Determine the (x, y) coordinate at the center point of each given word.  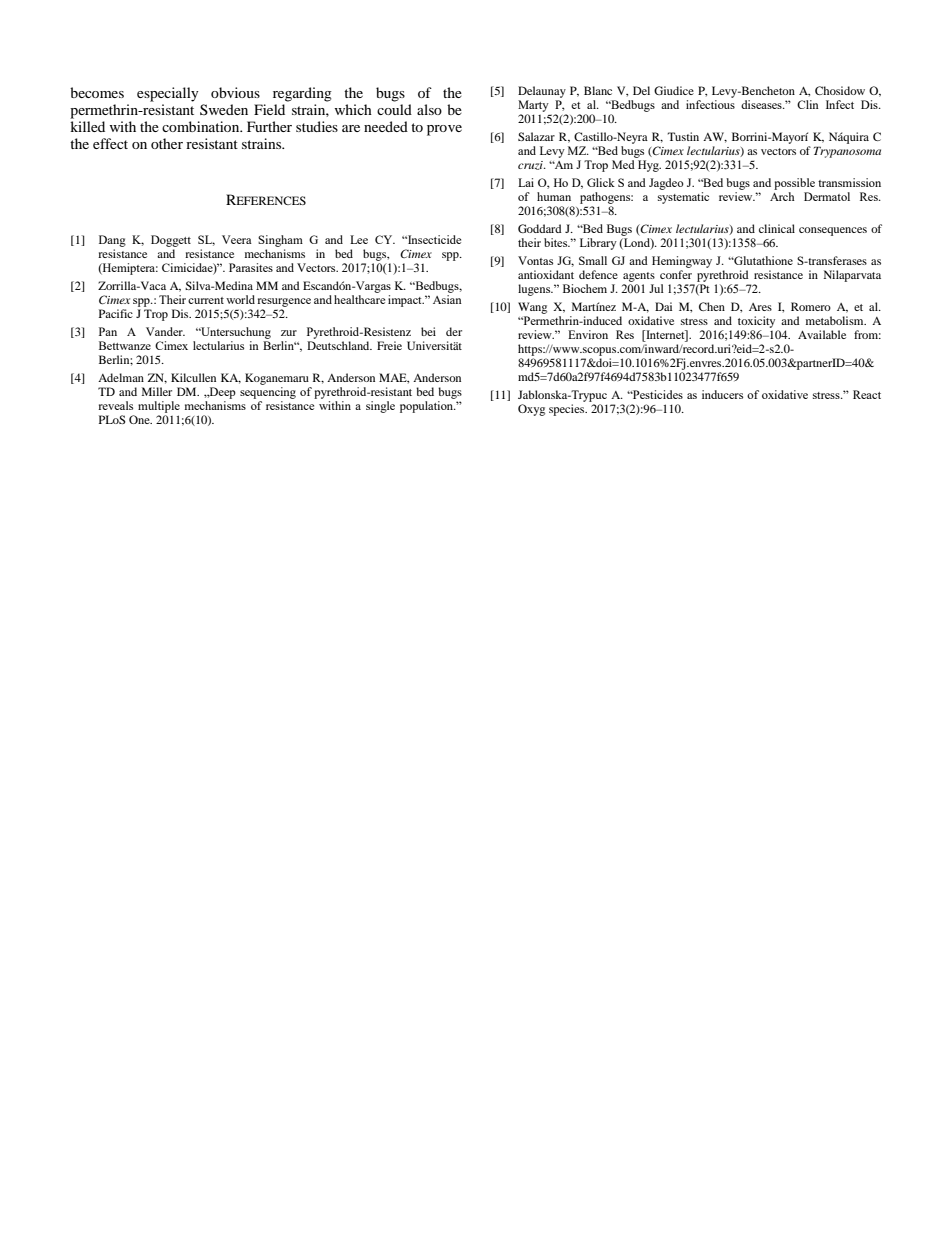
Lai (526, 182)
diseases (762, 104)
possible (794, 184)
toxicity (756, 322)
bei (428, 331)
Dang (112, 241)
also (429, 109)
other (167, 143)
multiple (159, 407)
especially (168, 94)
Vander (165, 331)
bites (557, 242)
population (428, 407)
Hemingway (682, 262)
